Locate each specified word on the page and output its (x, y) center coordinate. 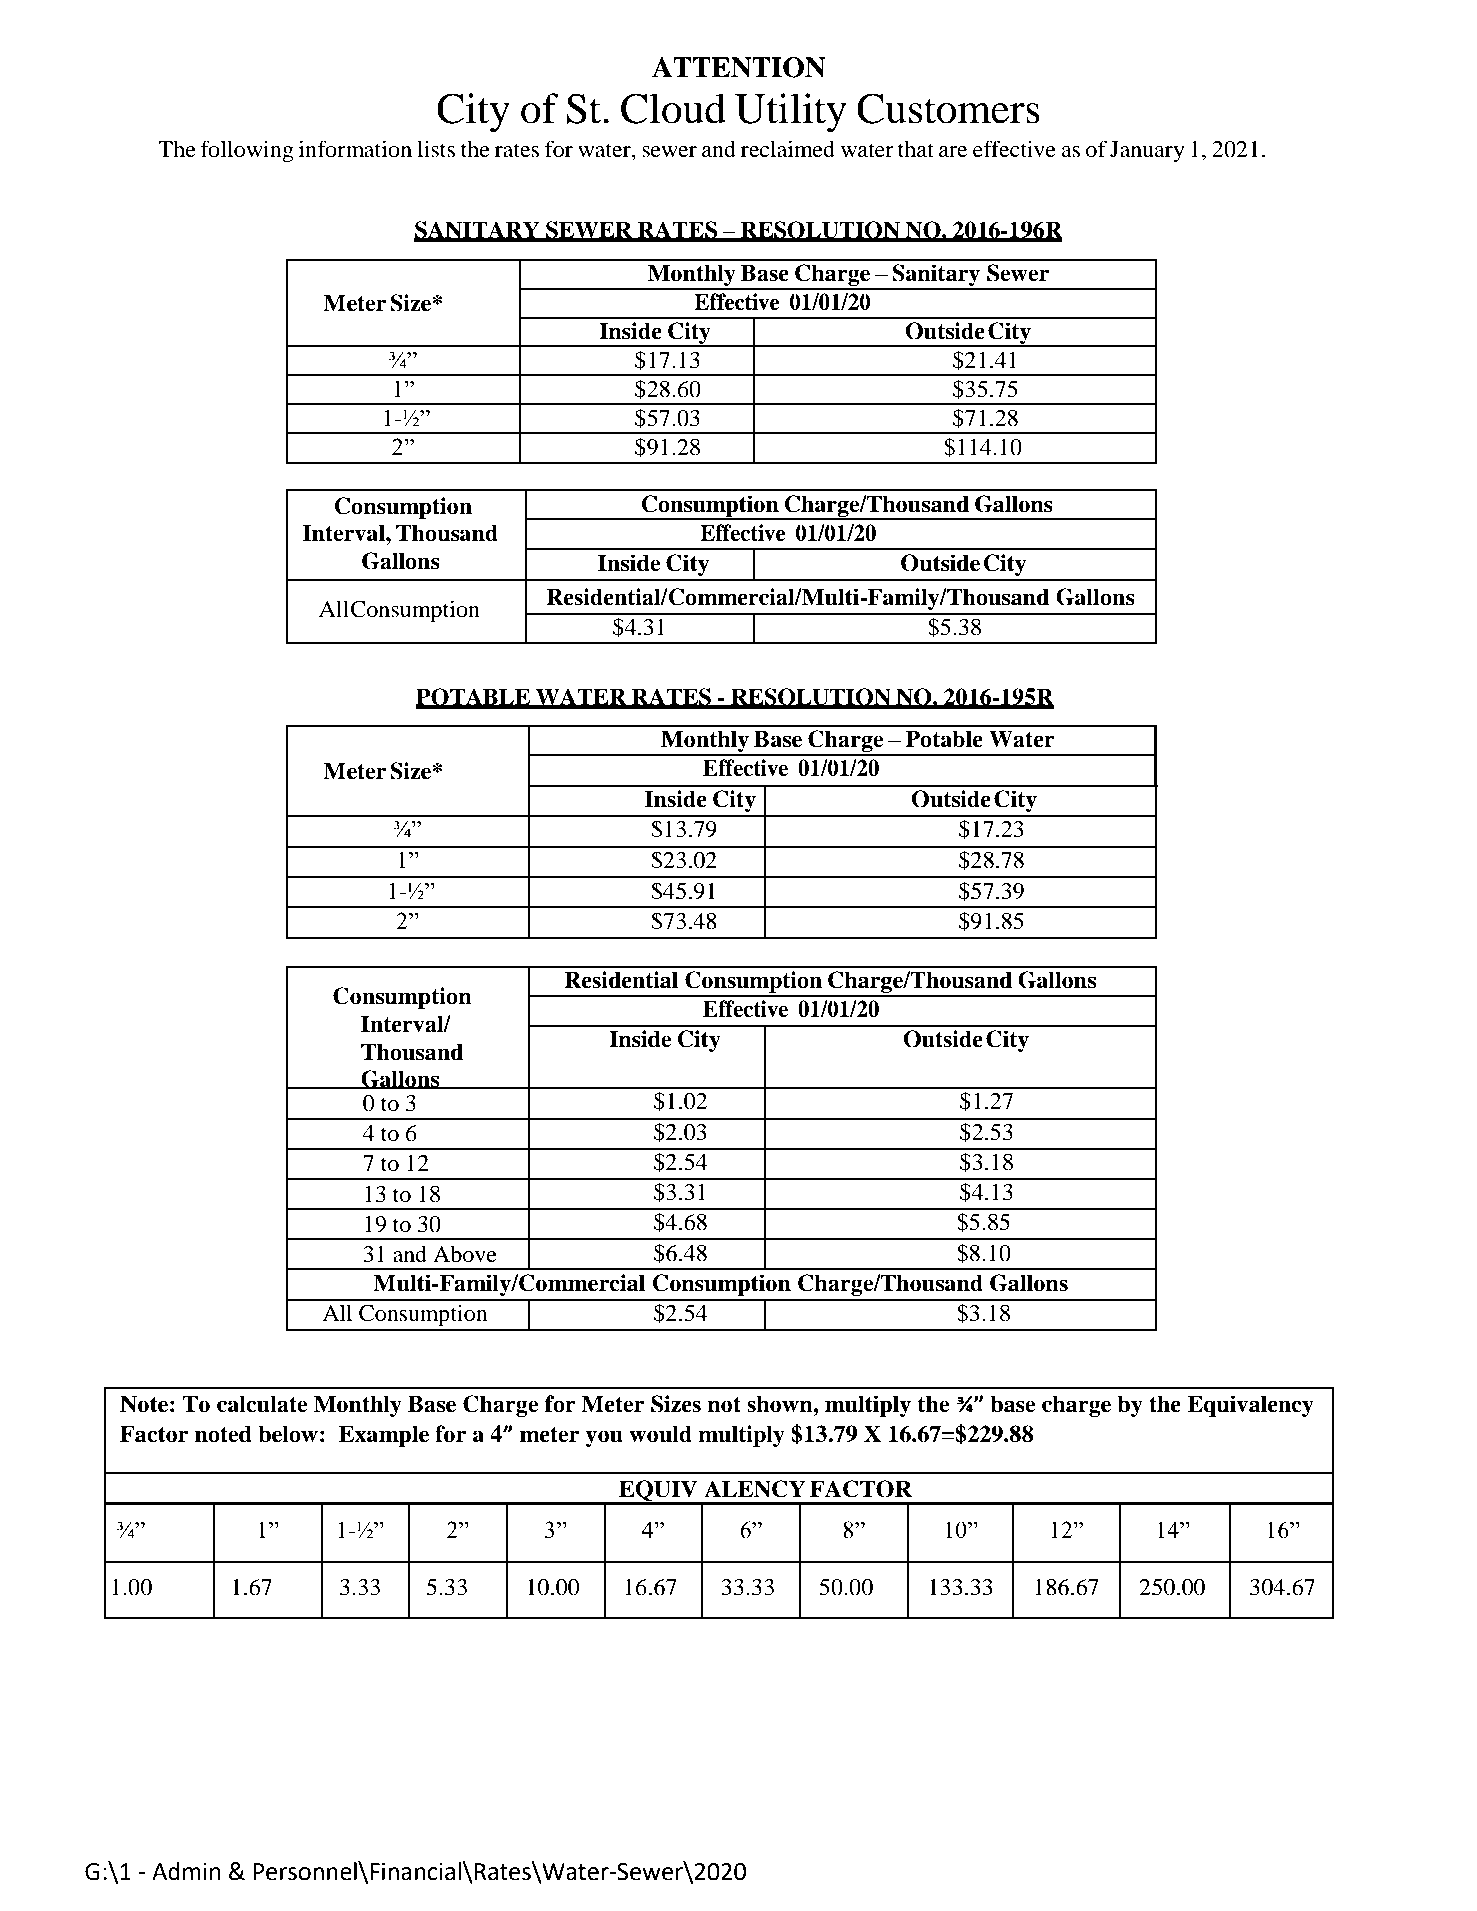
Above (465, 1254)
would (660, 1434)
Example (384, 1436)
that (916, 149)
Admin (186, 1871)
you (604, 1438)
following (247, 151)
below (288, 1434)
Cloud (673, 108)
